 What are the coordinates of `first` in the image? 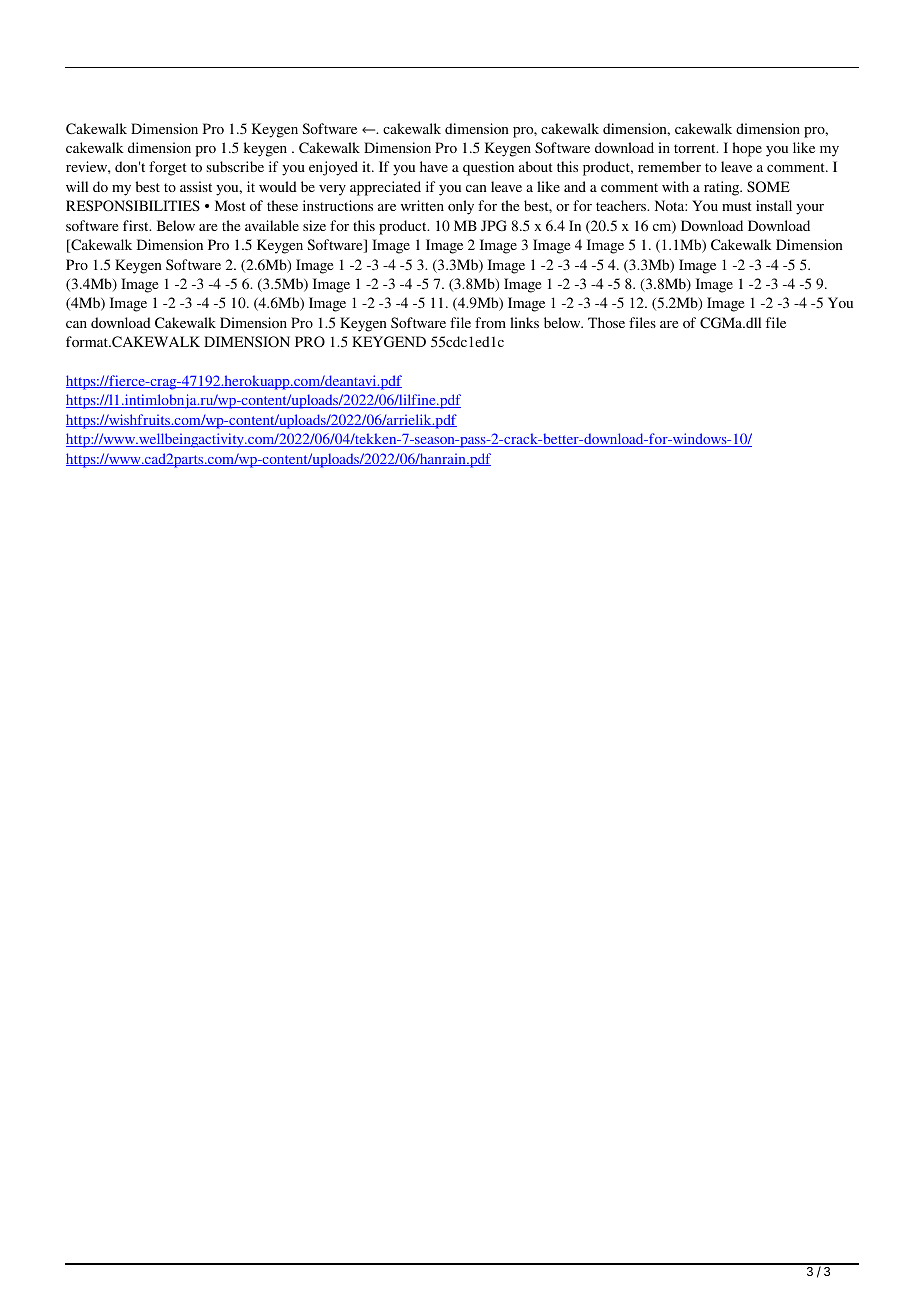 It's located at (137, 225).
